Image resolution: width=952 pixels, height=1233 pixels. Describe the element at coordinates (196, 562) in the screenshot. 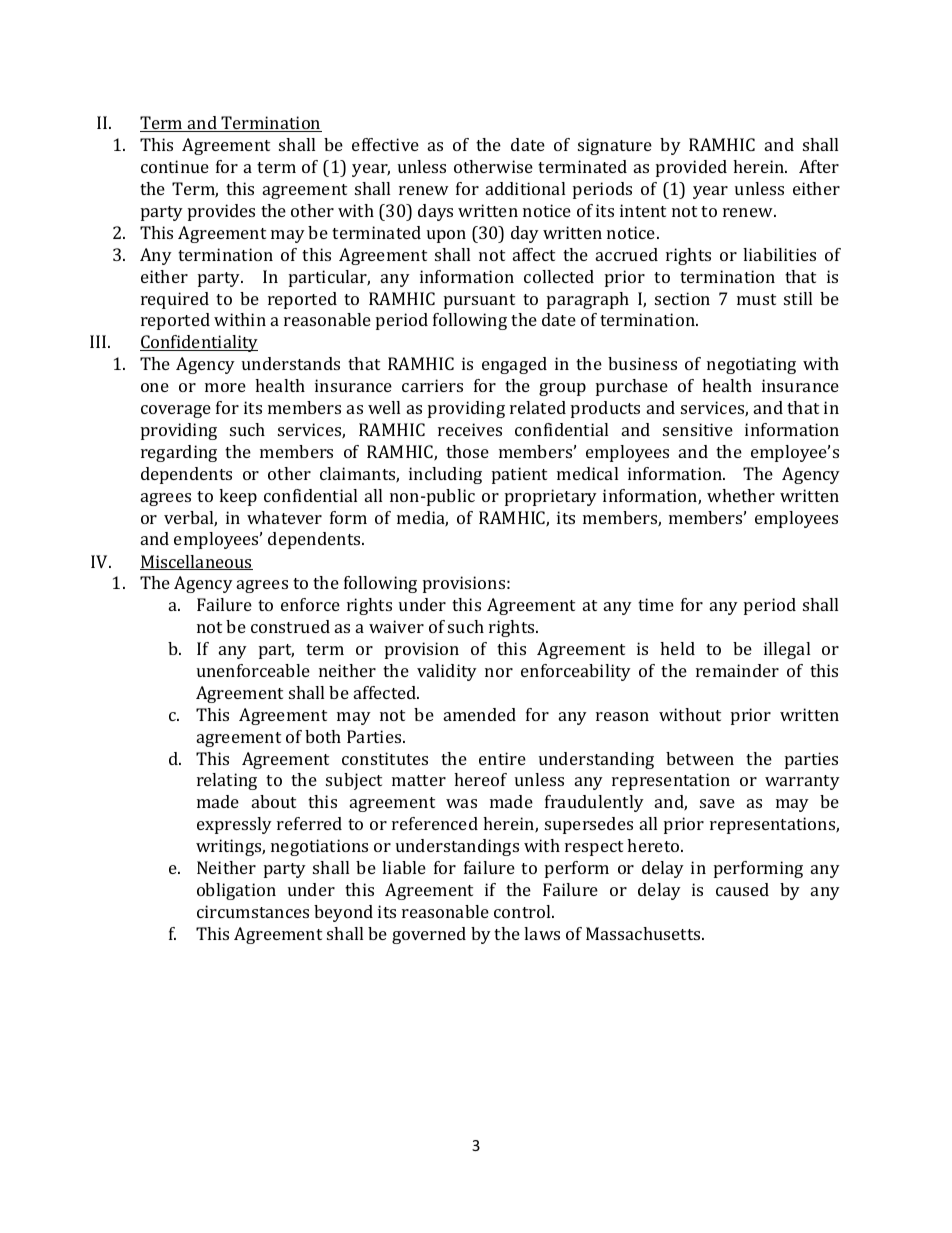

I see `Miscellaneous` at that location.
